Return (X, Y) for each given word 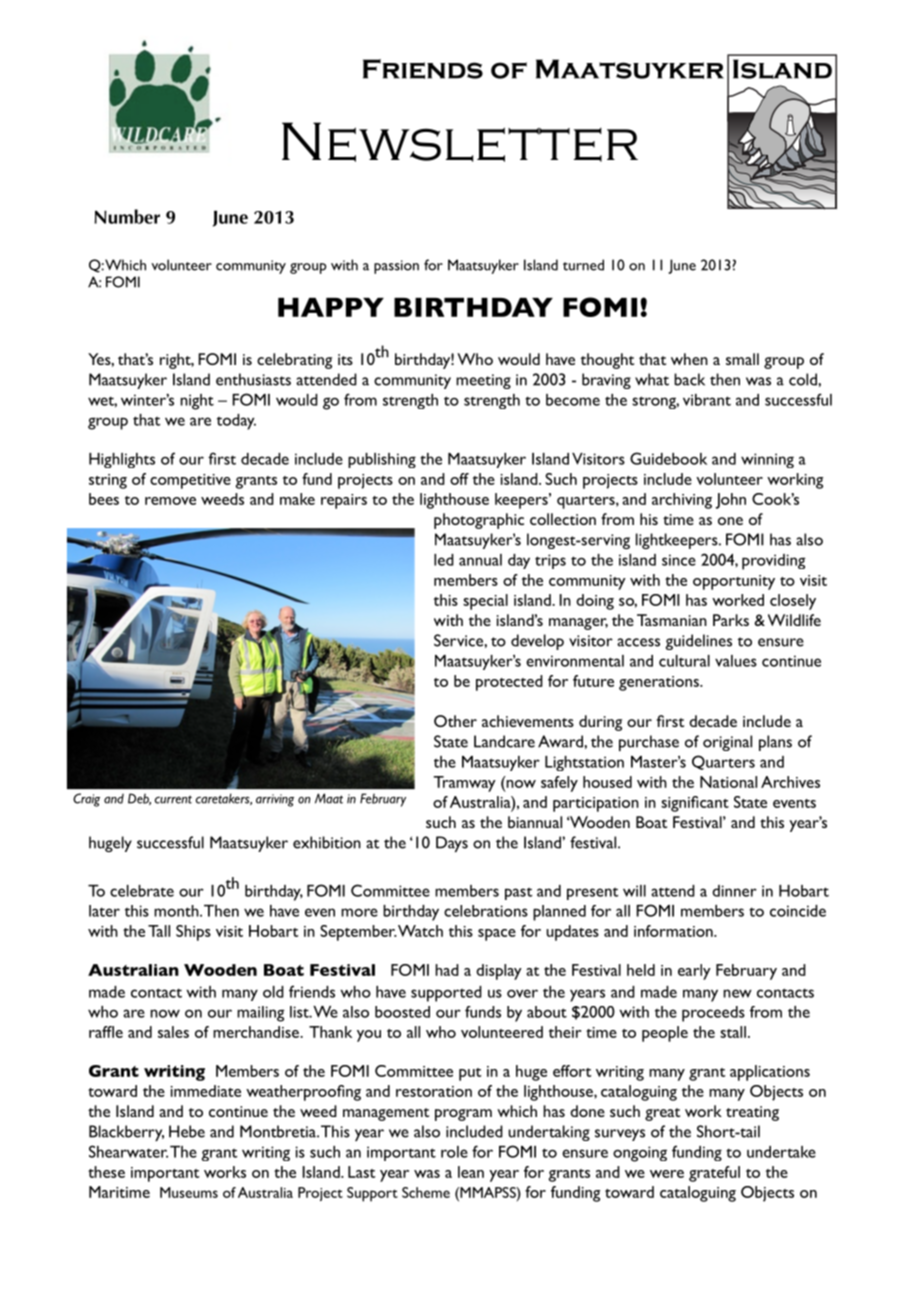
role (454, 1152)
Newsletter (460, 142)
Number (127, 216)
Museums (189, 1192)
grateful (714, 1174)
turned (583, 265)
